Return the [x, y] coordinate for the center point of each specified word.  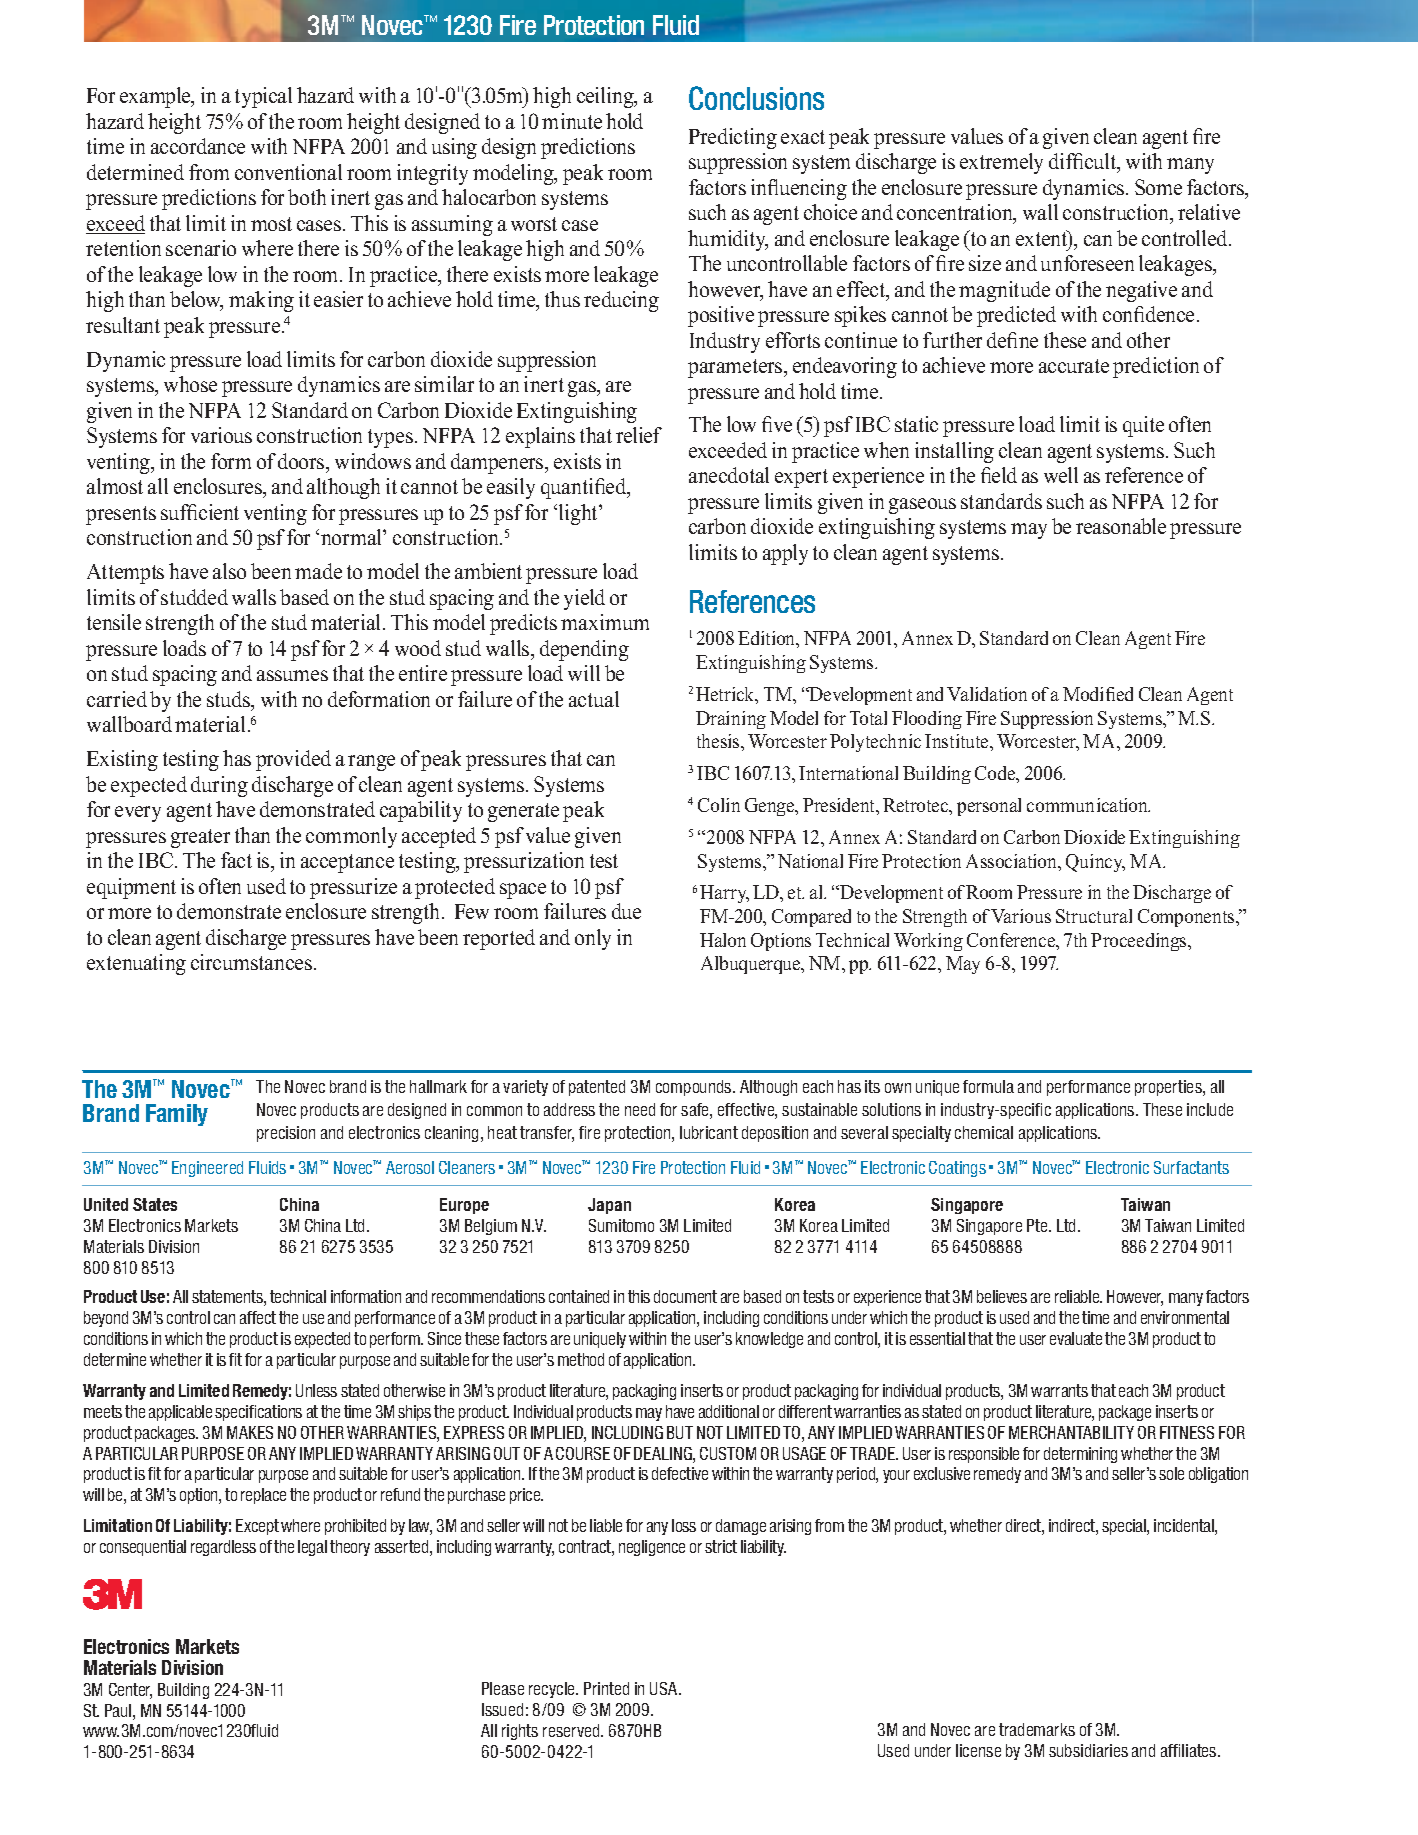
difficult [1084, 163]
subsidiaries [1088, 1750]
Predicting [733, 138]
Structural [1094, 916]
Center [130, 1691]
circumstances [253, 962]
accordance [198, 146]
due [626, 911]
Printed [606, 1688]
